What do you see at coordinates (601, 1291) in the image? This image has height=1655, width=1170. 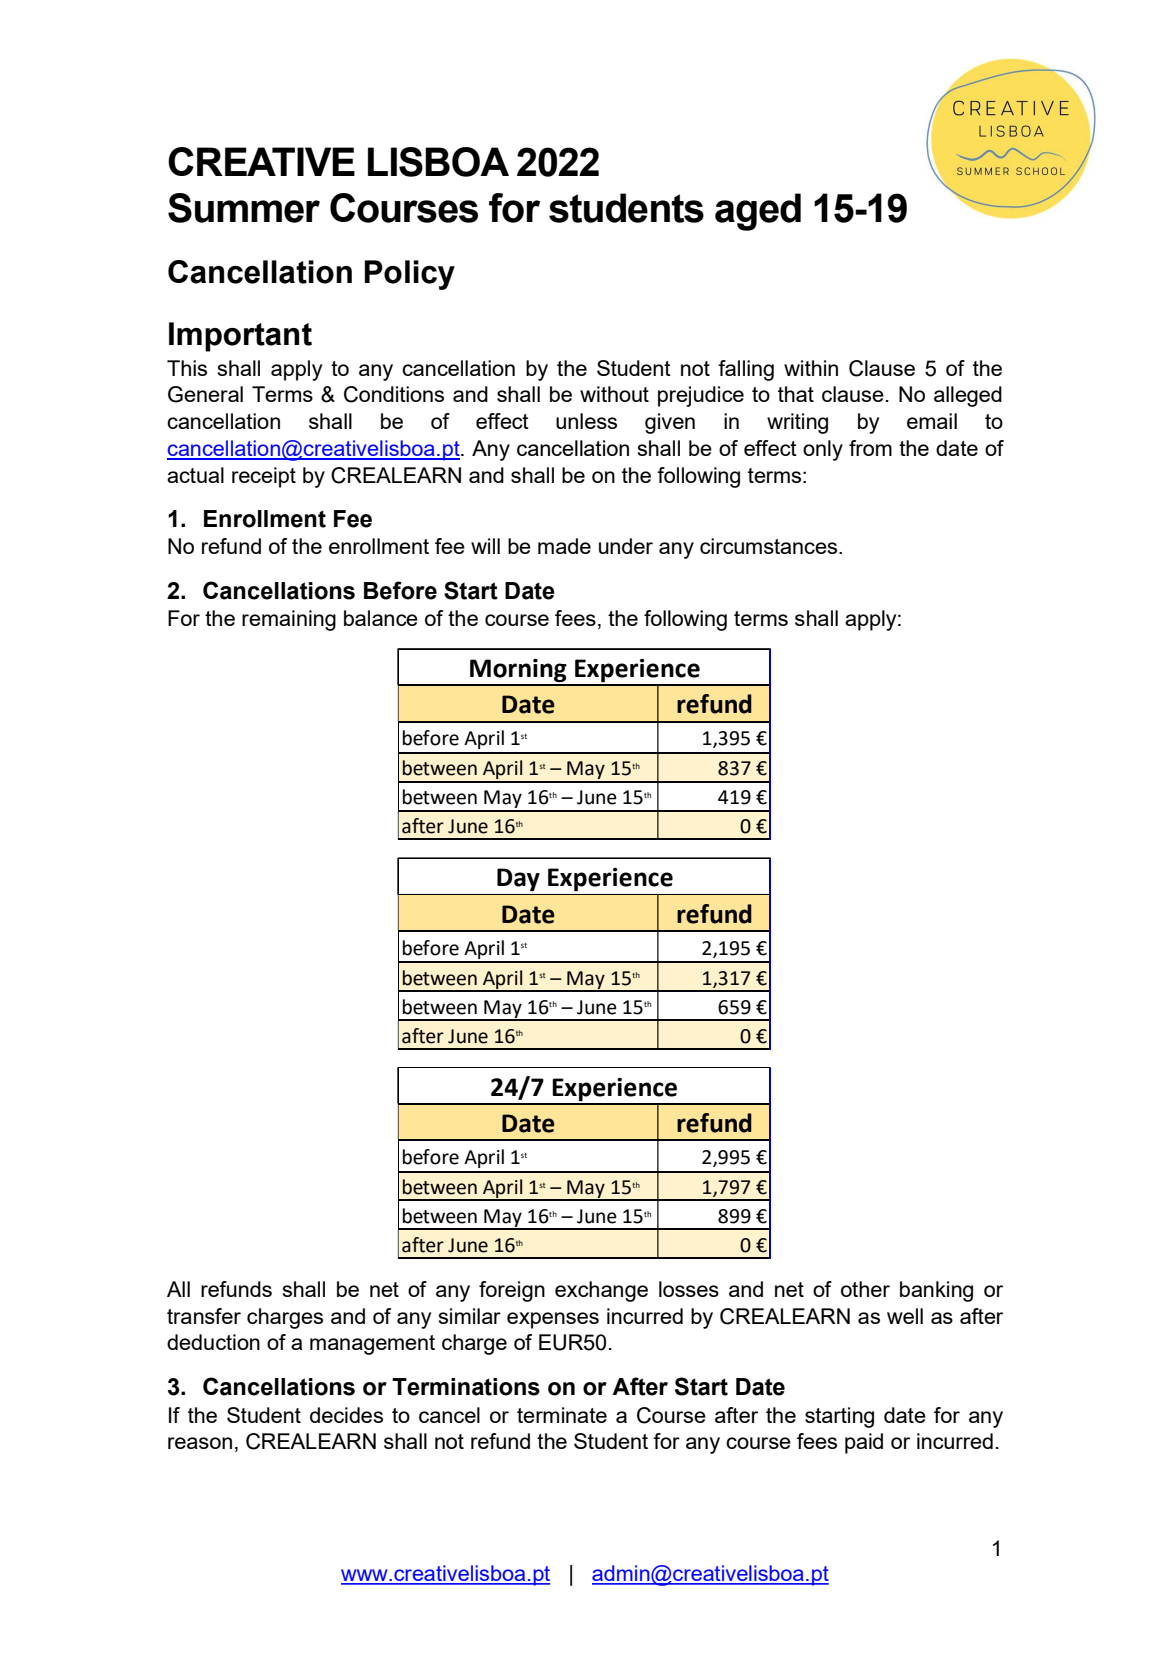 I see `exchange` at bounding box center [601, 1291].
